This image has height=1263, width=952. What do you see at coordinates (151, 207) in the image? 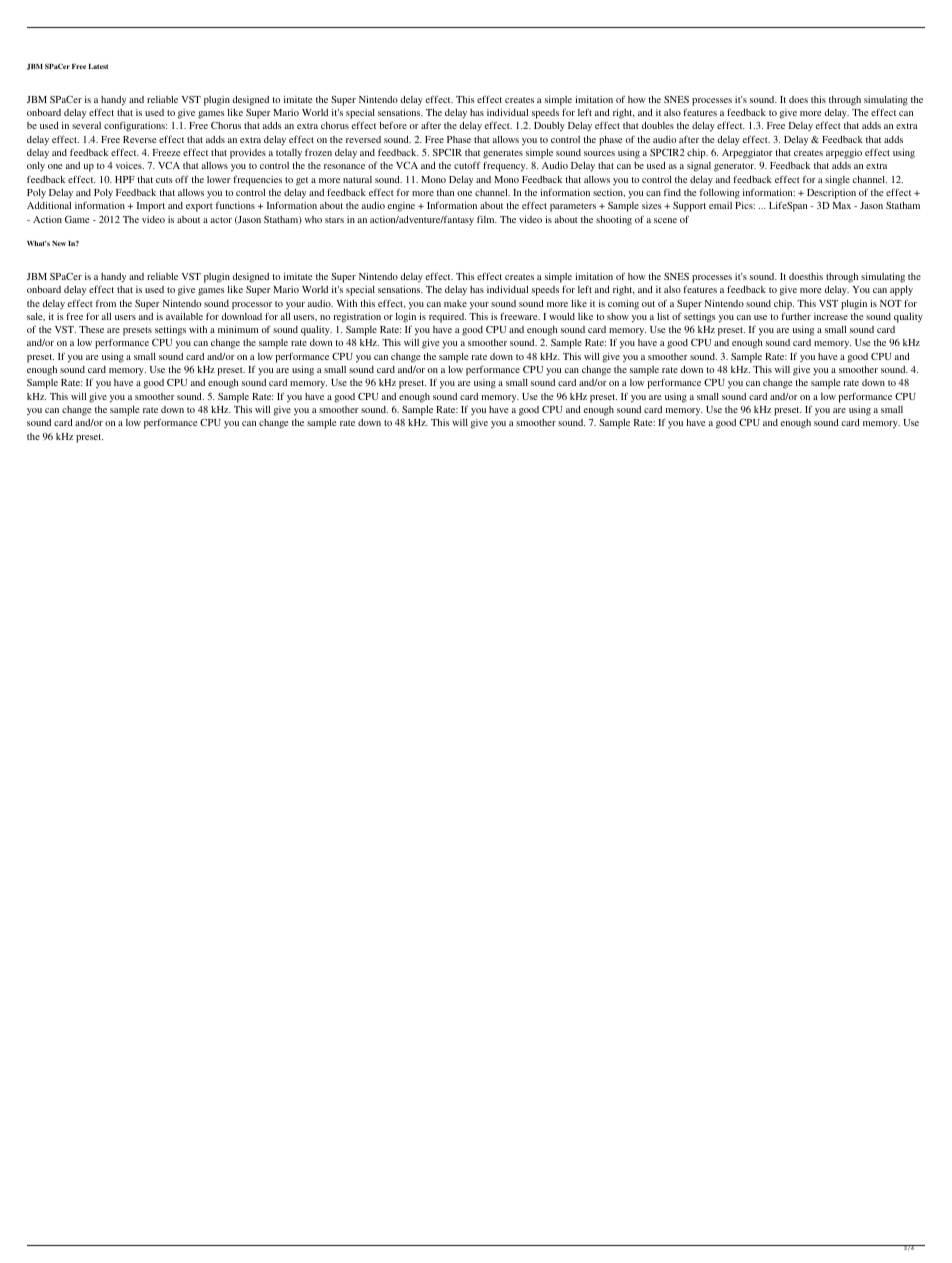
I see `Import` at bounding box center [151, 207].
